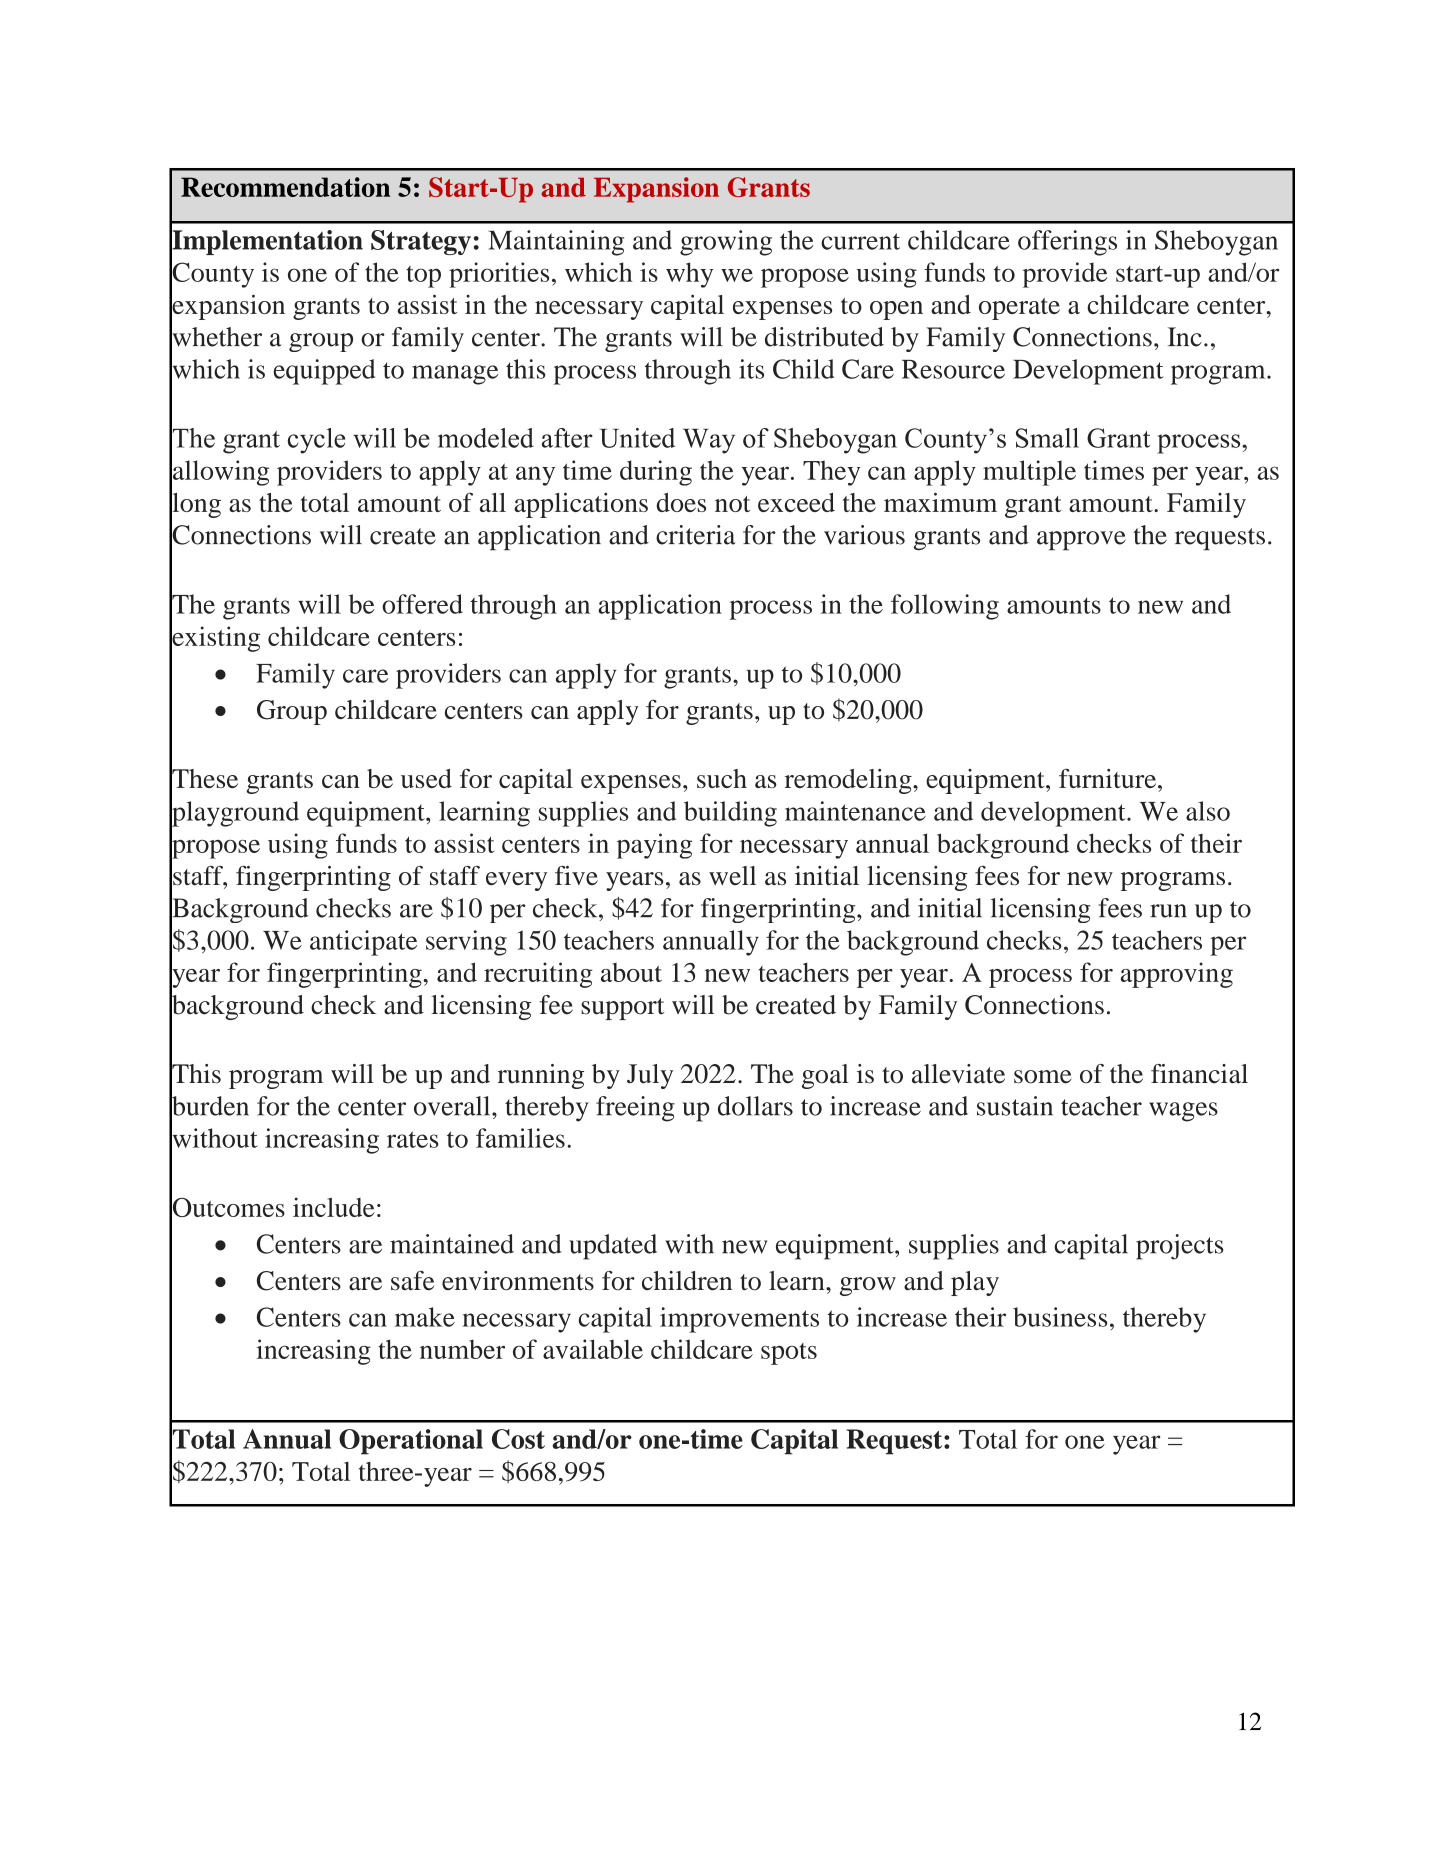  What do you see at coordinates (732, 875) in the document?
I see `well` at bounding box center [732, 875].
